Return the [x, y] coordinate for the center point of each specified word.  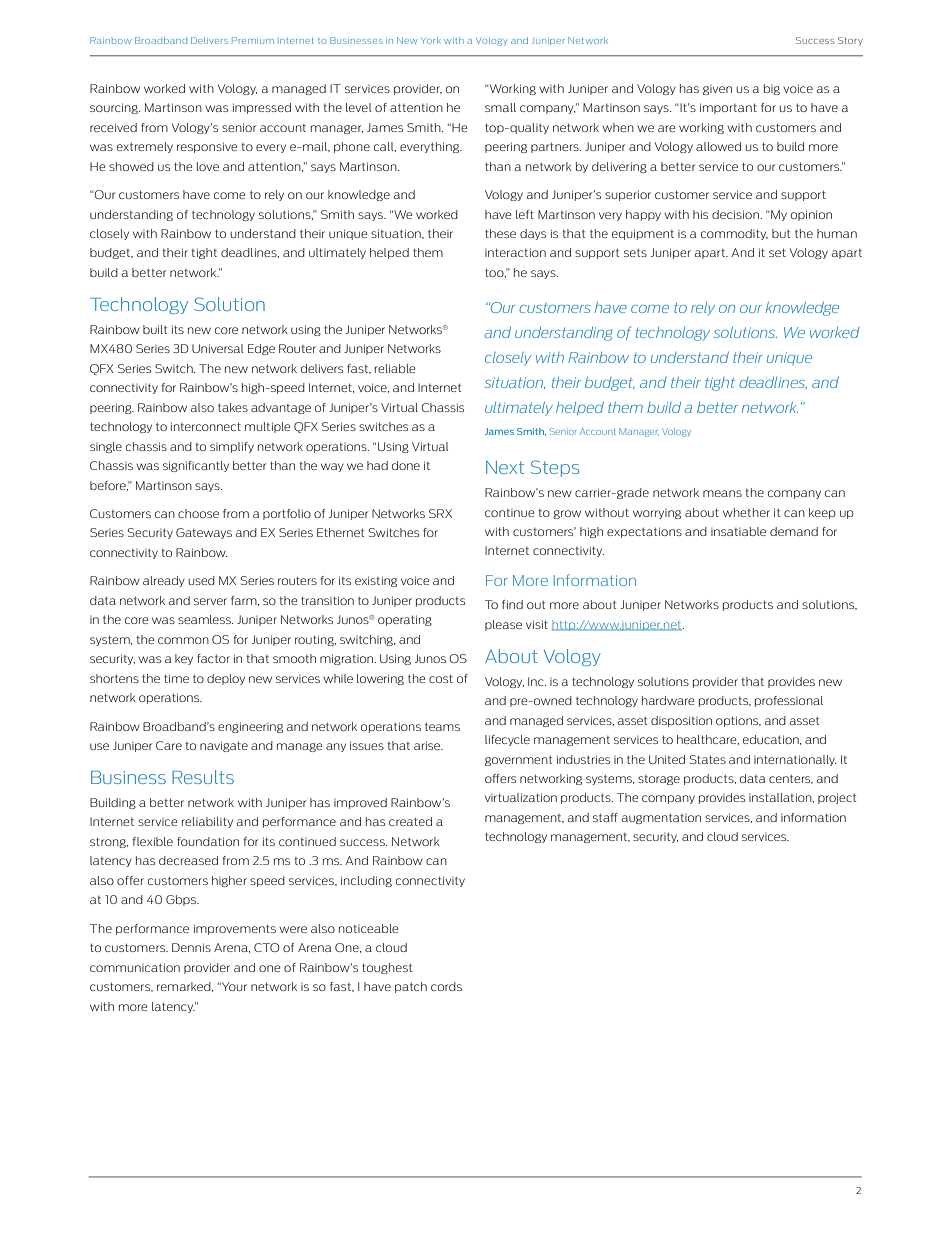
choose [198, 513]
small [500, 107]
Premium [253, 40]
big [772, 89]
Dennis [191, 947]
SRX [440, 513]
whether [746, 512]
